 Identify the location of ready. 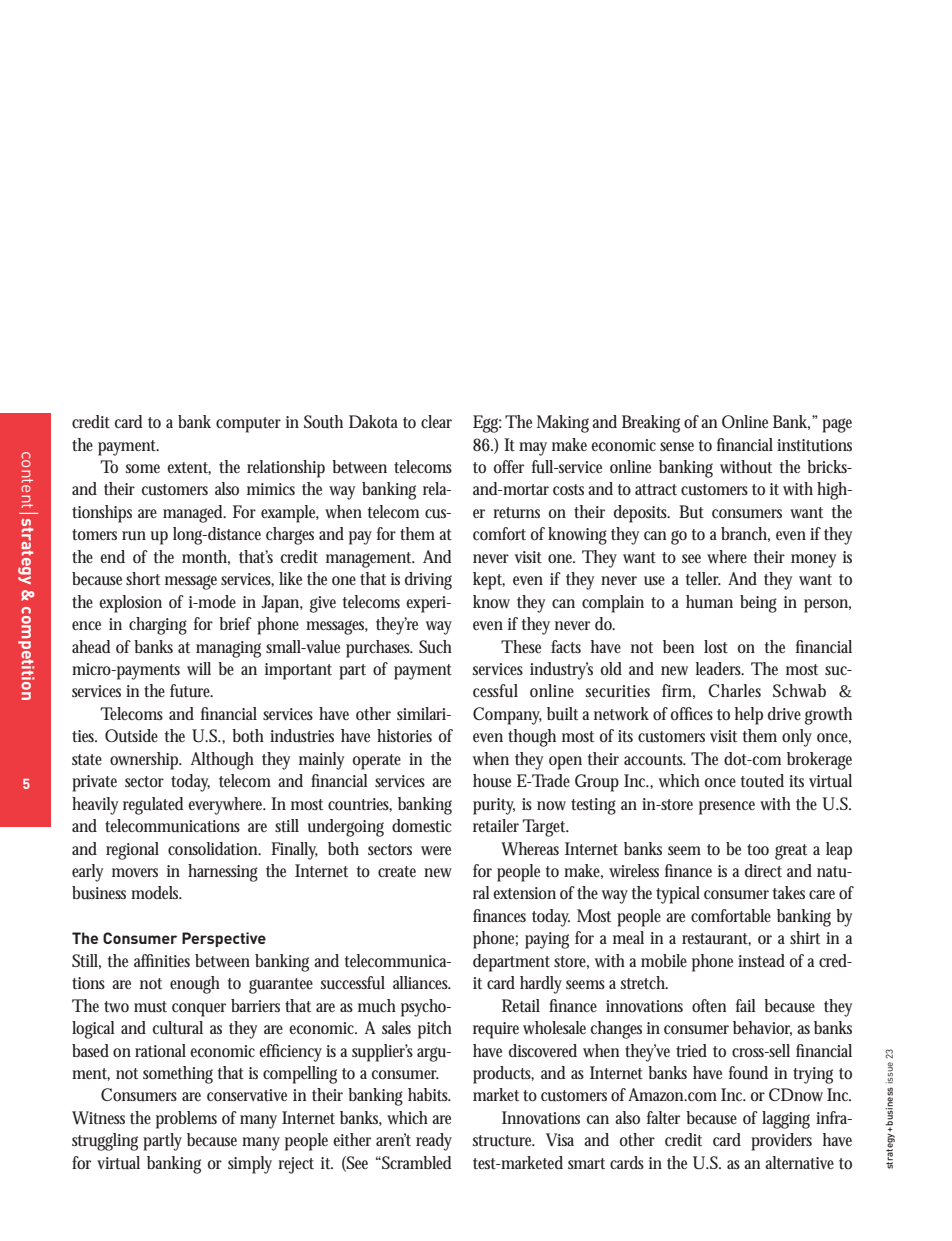
(434, 1142).
